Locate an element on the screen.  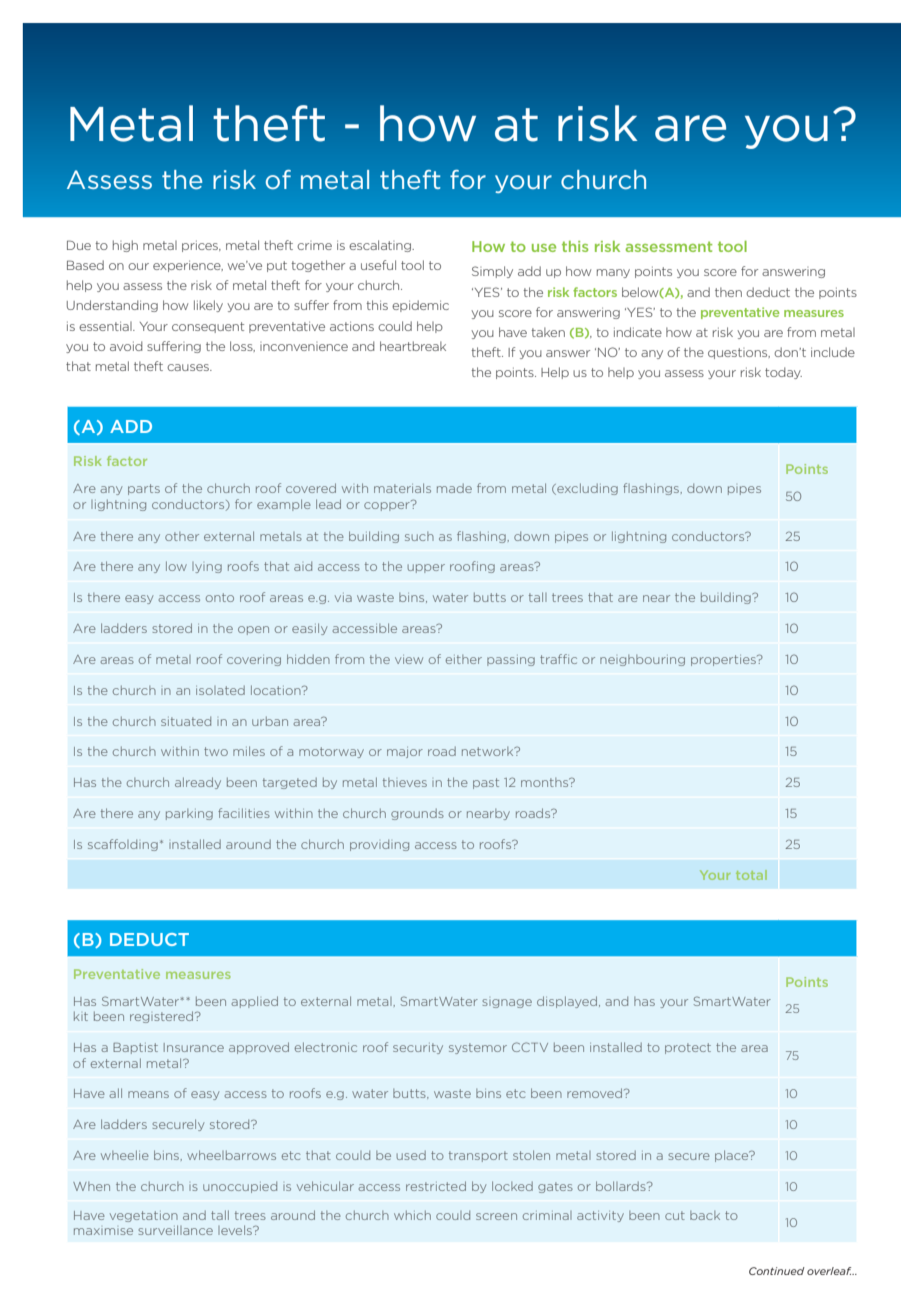
registered is located at coordinates (163, 1017).
